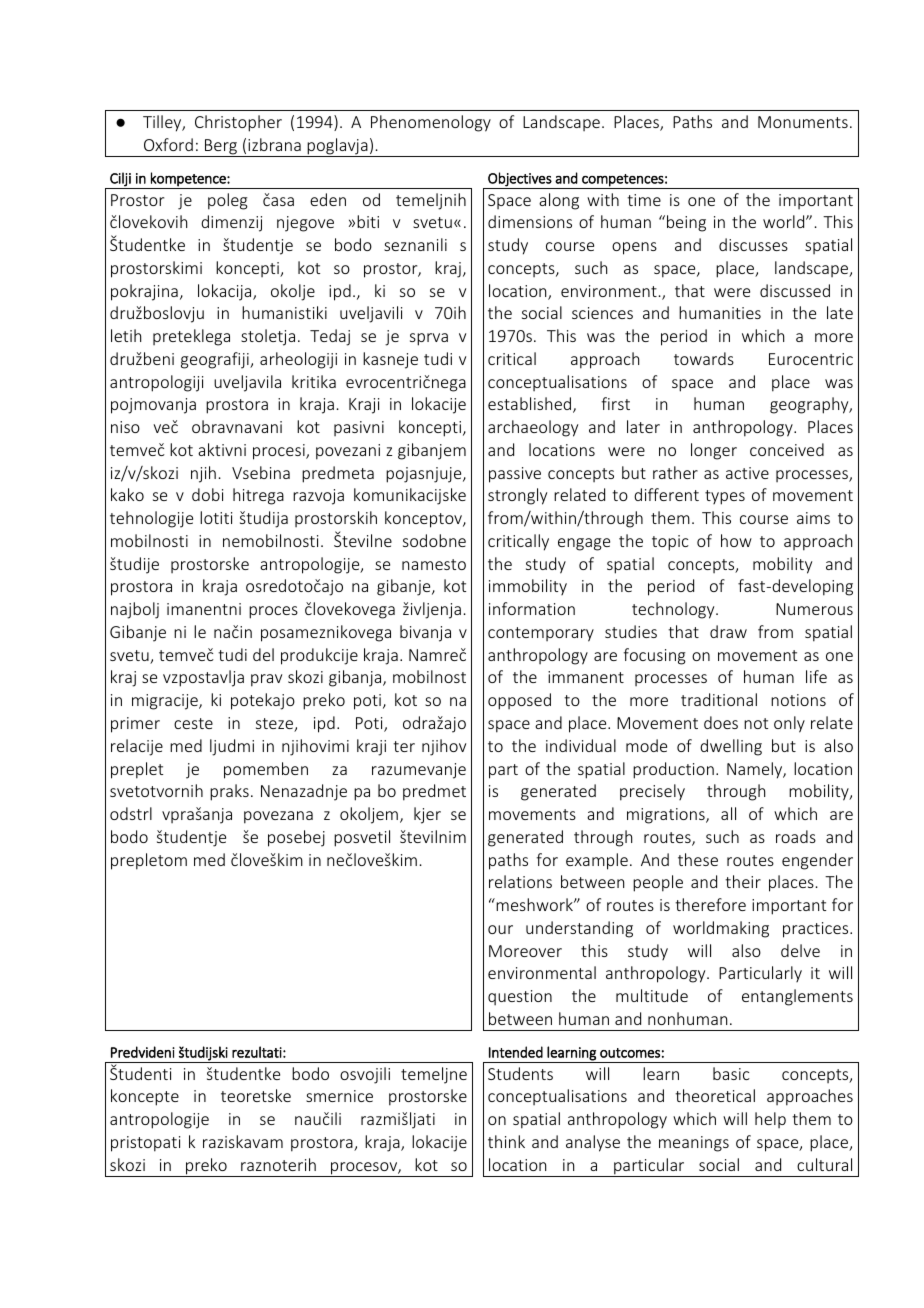 Image resolution: width=924 pixels, height=1308 pixels. What do you see at coordinates (221, 148) in the page?
I see `Berg` at bounding box center [221, 148].
